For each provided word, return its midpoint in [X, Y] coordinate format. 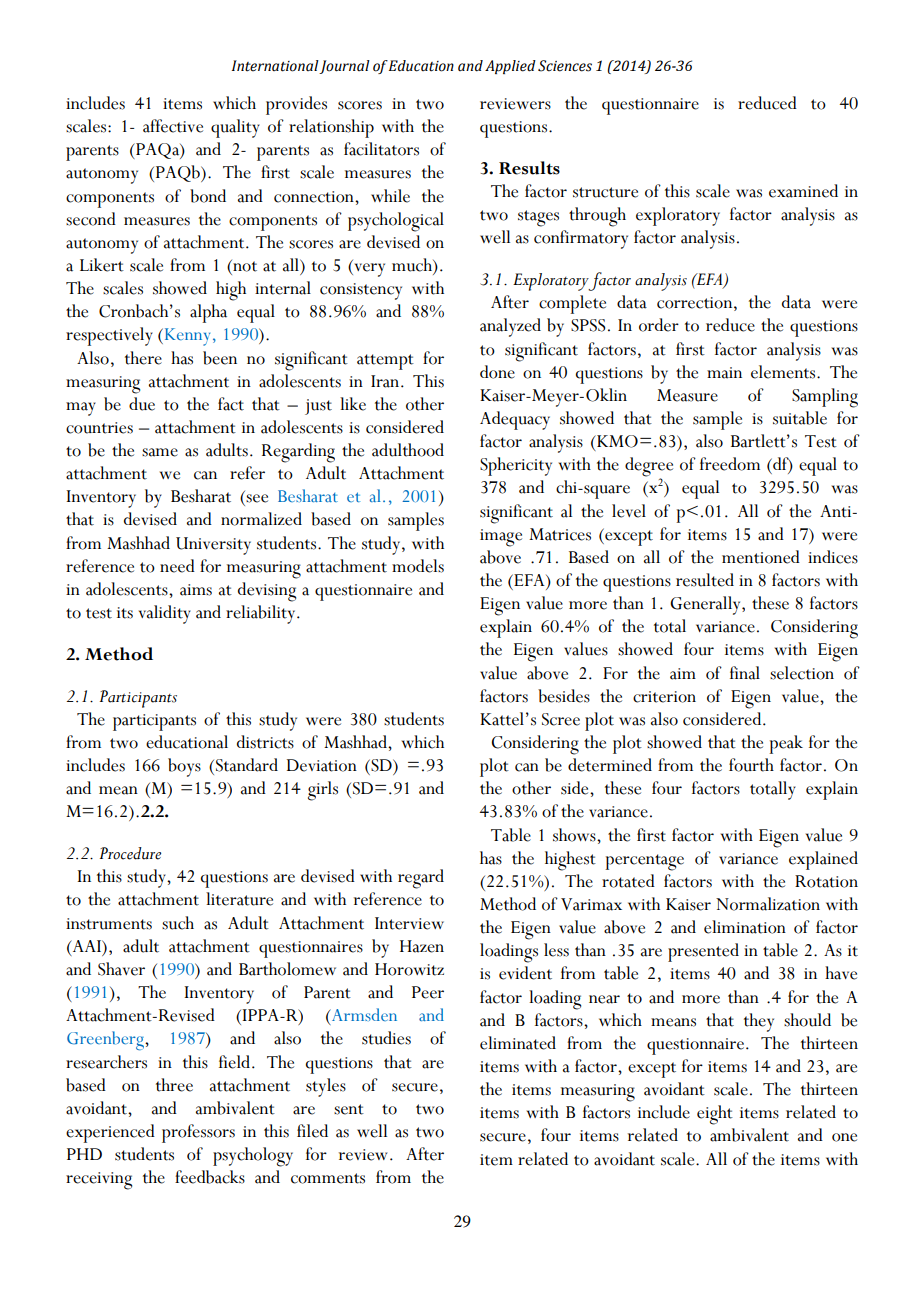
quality [235, 128]
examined [803, 191]
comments [328, 1178]
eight [715, 1115]
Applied [510, 67]
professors [198, 1133]
